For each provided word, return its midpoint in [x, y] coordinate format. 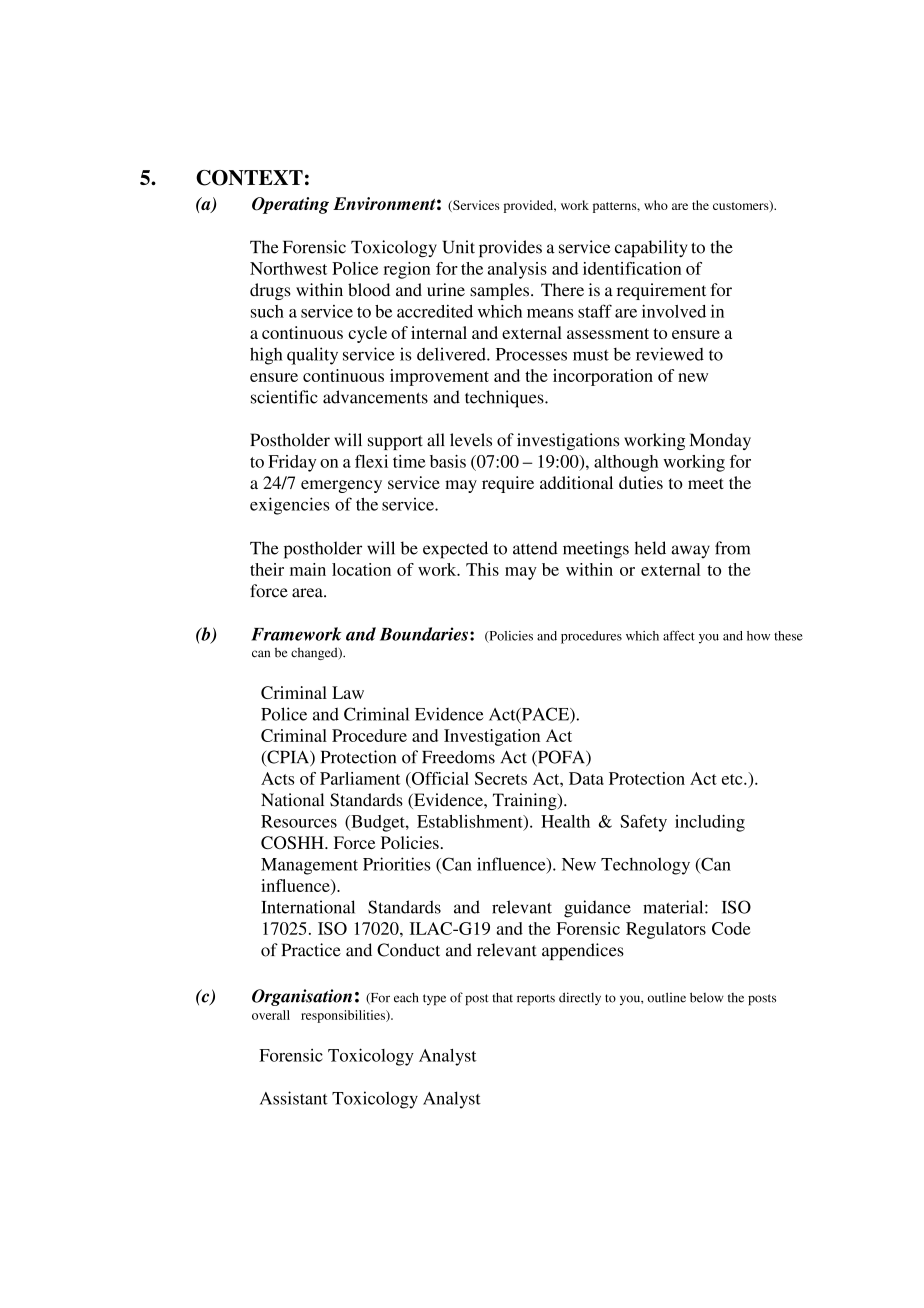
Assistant [294, 1098]
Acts [277, 778]
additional [576, 482]
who [656, 205]
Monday [720, 441]
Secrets [501, 778]
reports [536, 1000]
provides [510, 249]
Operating [290, 205]
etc [733, 779]
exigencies [290, 506]
